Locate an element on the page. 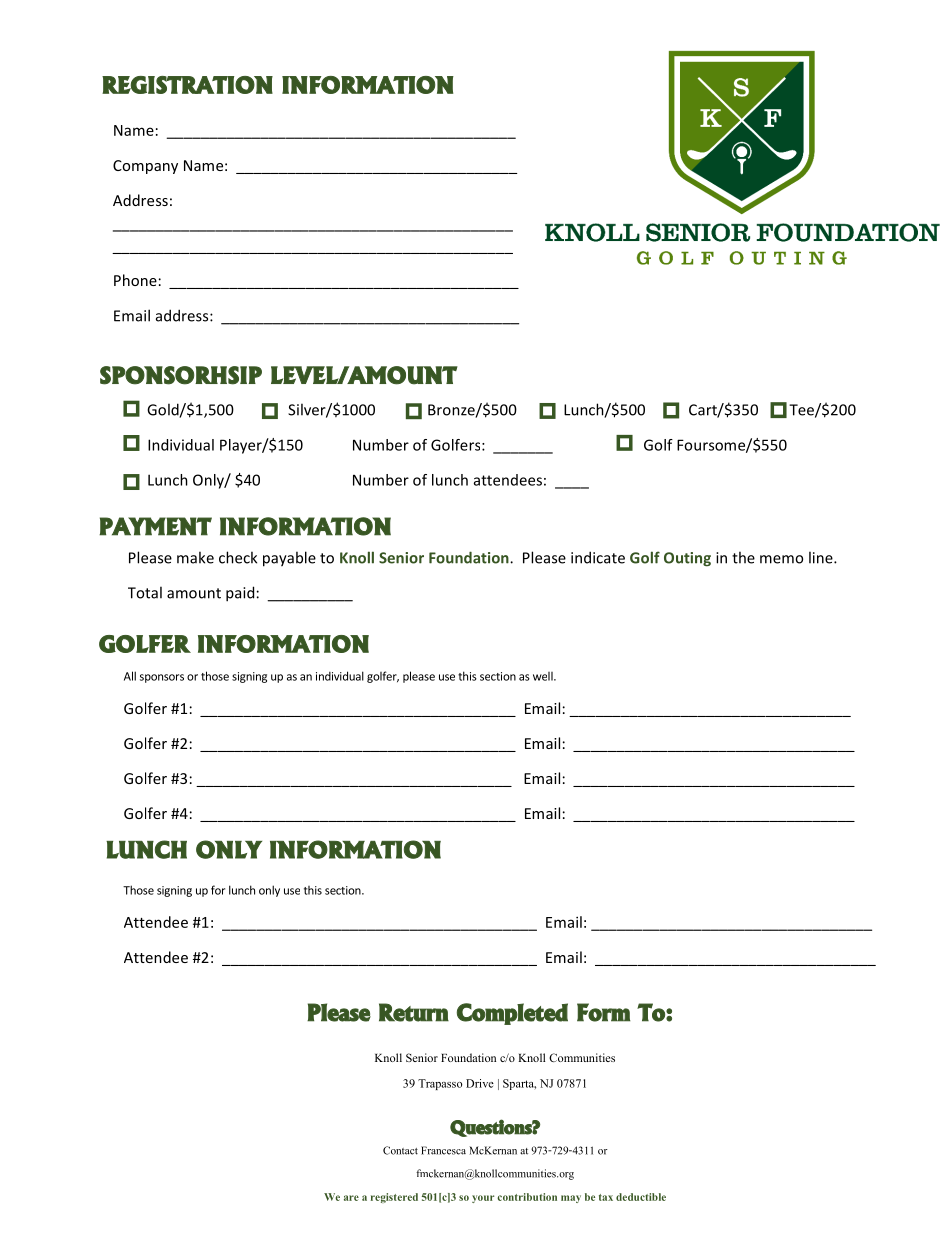 This image has height=1233, width=952. Completed is located at coordinates (512, 1014).
